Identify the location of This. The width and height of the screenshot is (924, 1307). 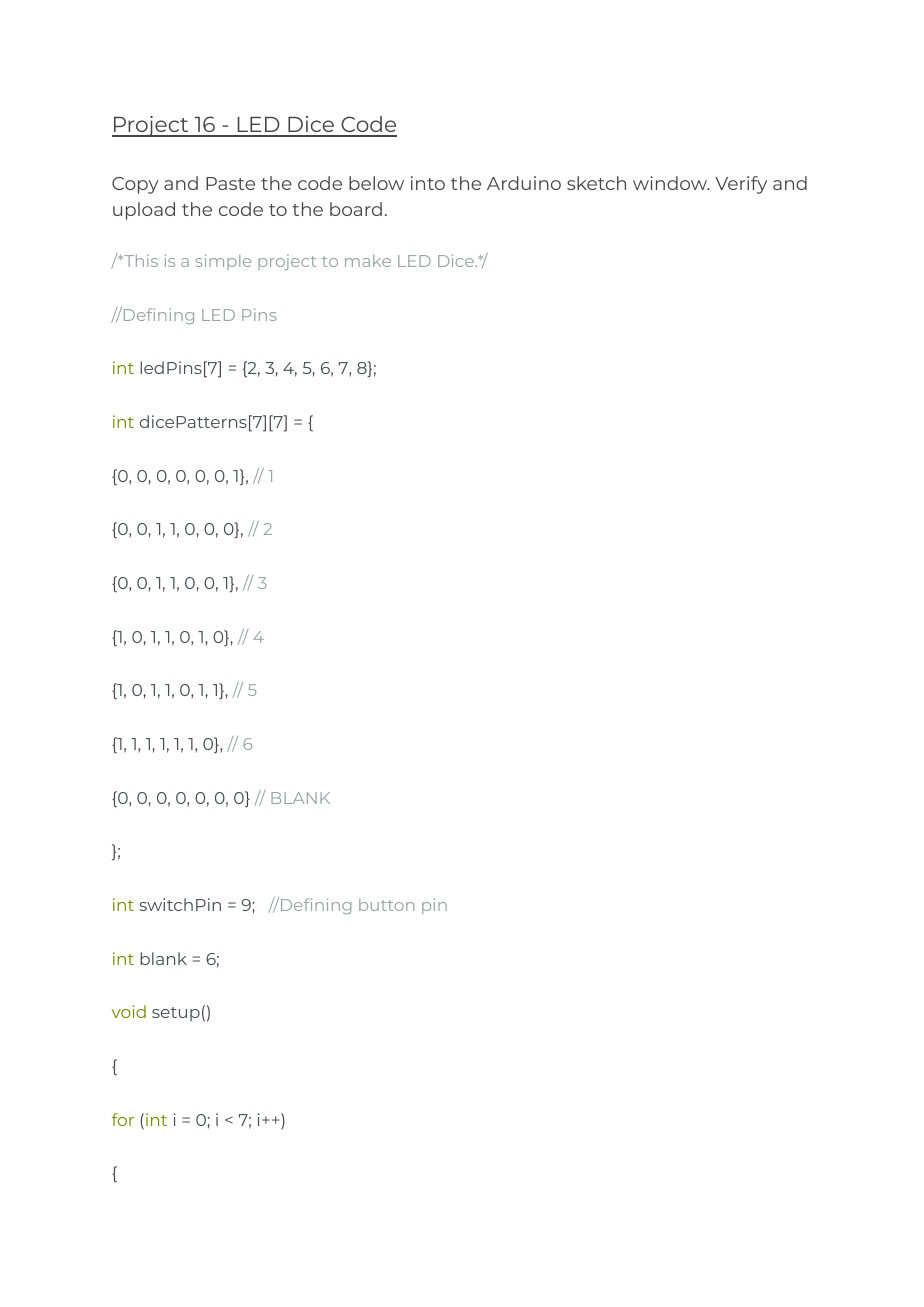
(140, 260).
